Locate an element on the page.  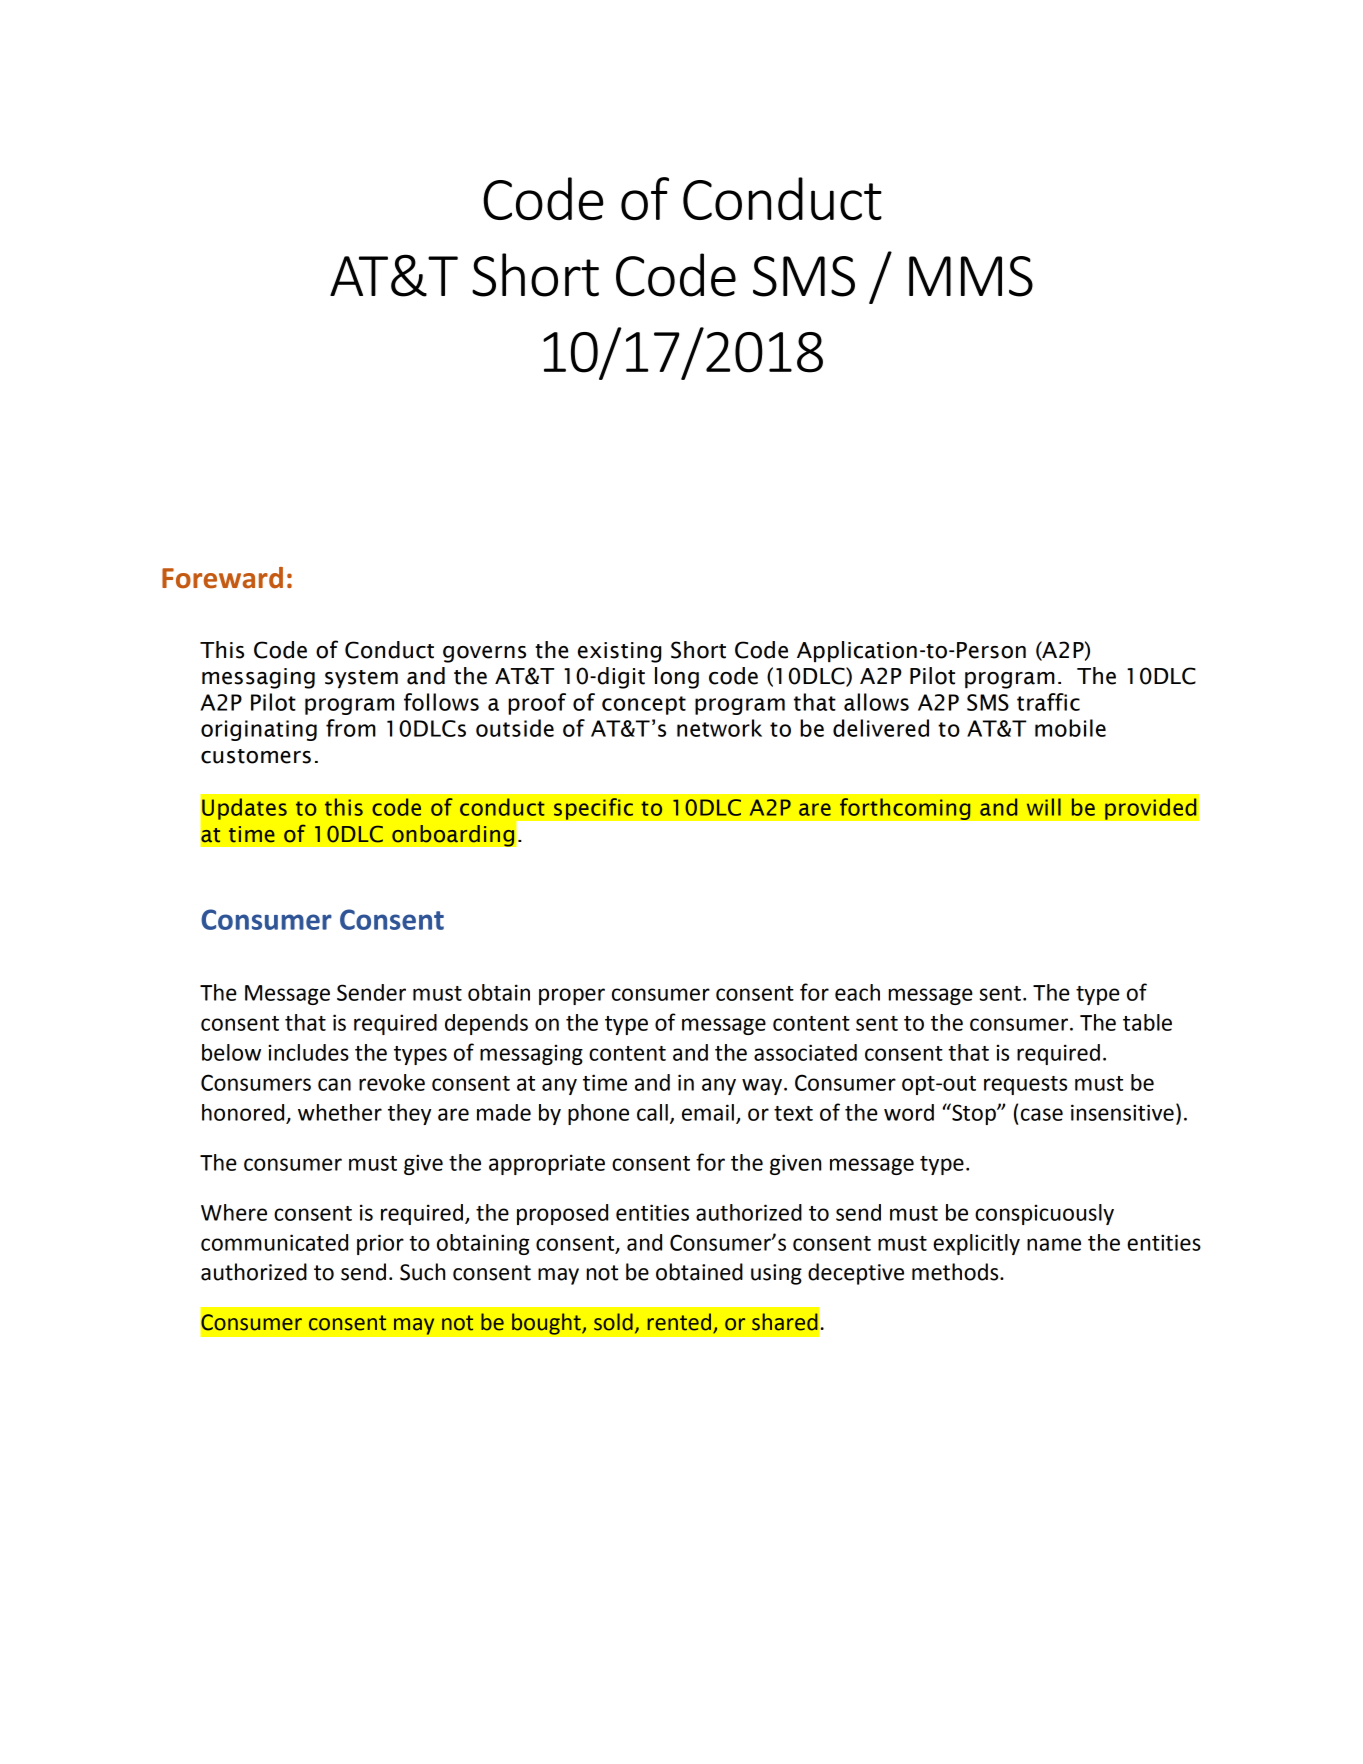
traffic is located at coordinates (1048, 702).
